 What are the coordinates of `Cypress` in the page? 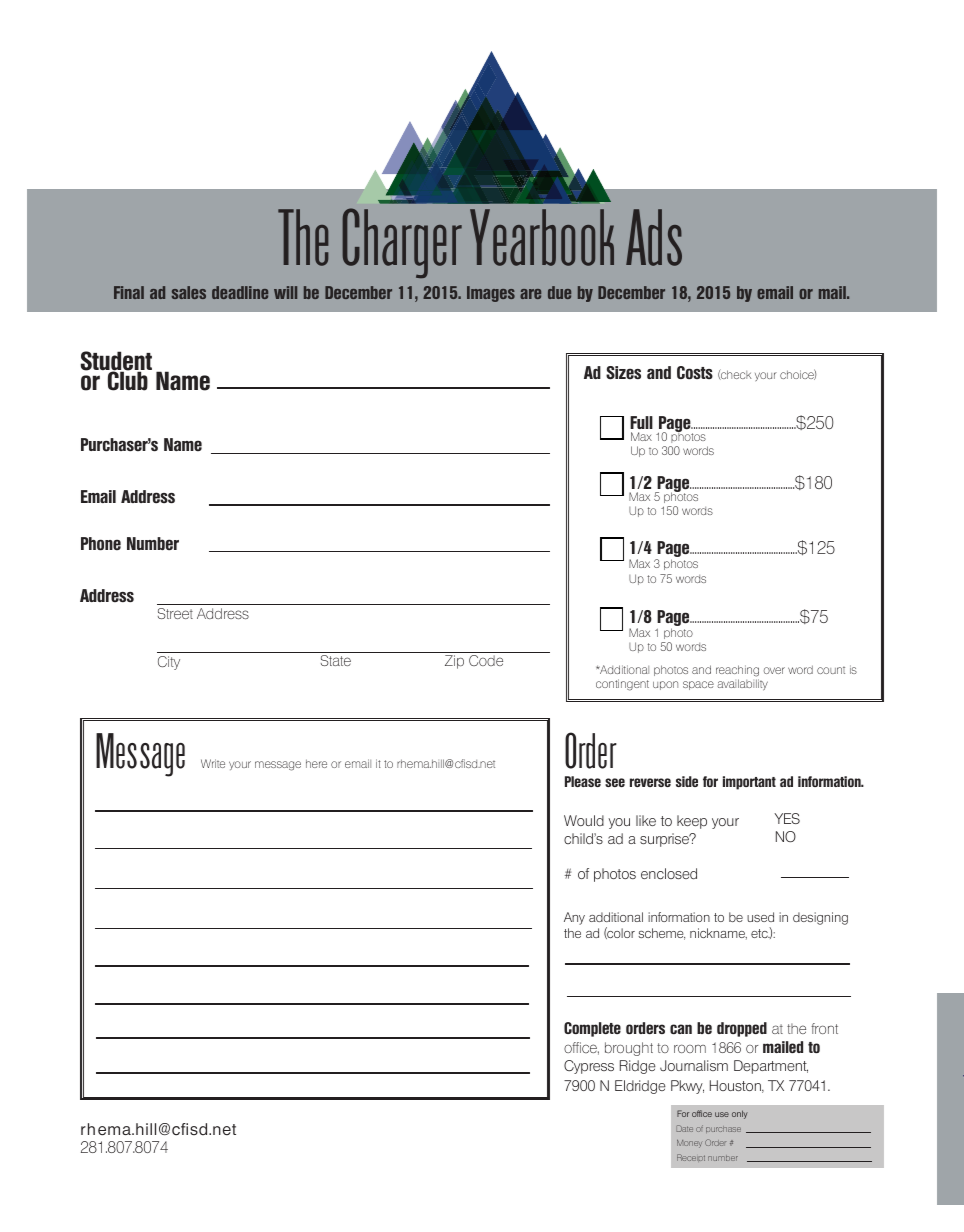 It's located at (589, 1067).
